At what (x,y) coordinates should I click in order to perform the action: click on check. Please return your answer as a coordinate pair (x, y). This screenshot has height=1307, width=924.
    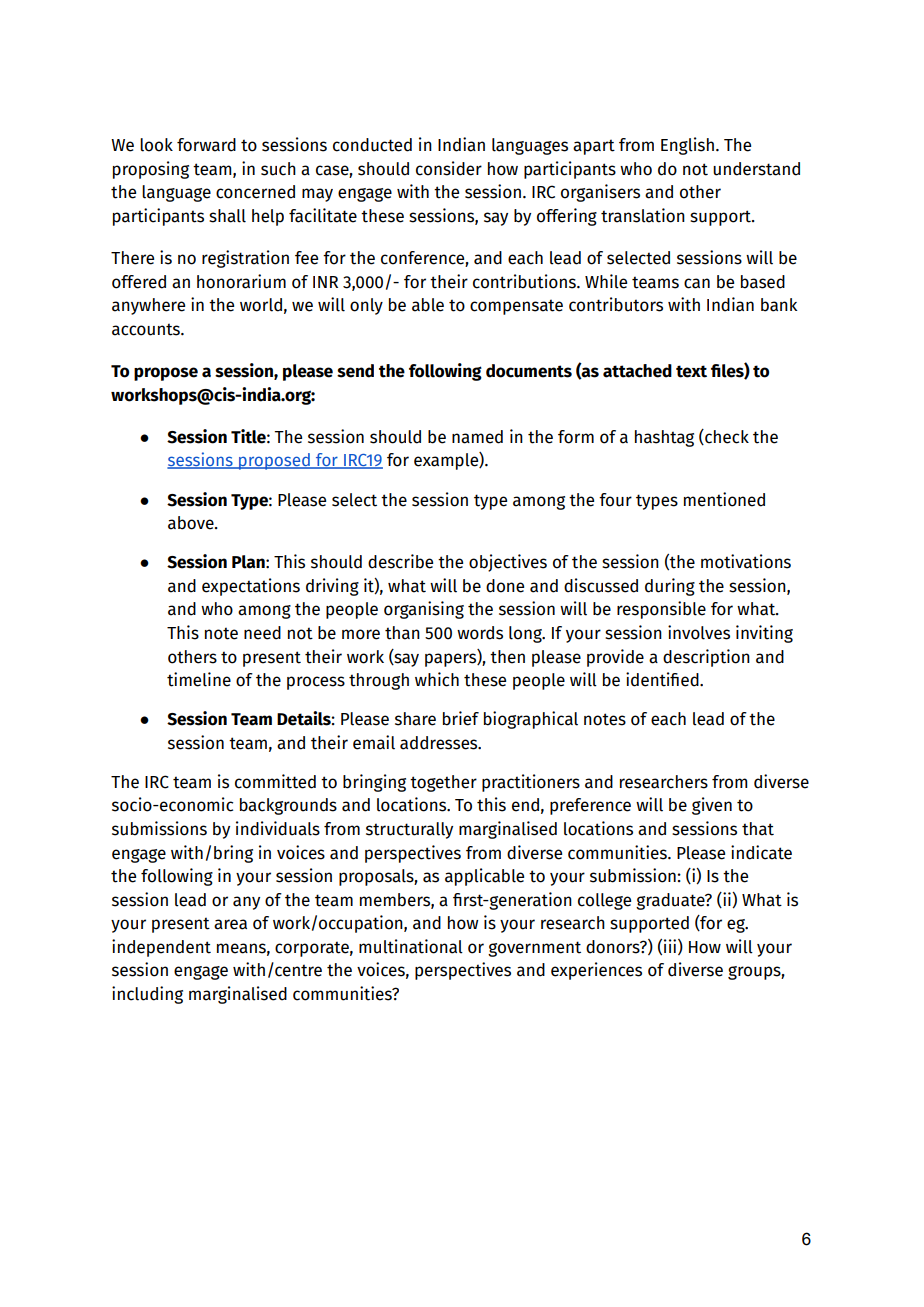
    Looking at the image, I should click on (726, 437).
